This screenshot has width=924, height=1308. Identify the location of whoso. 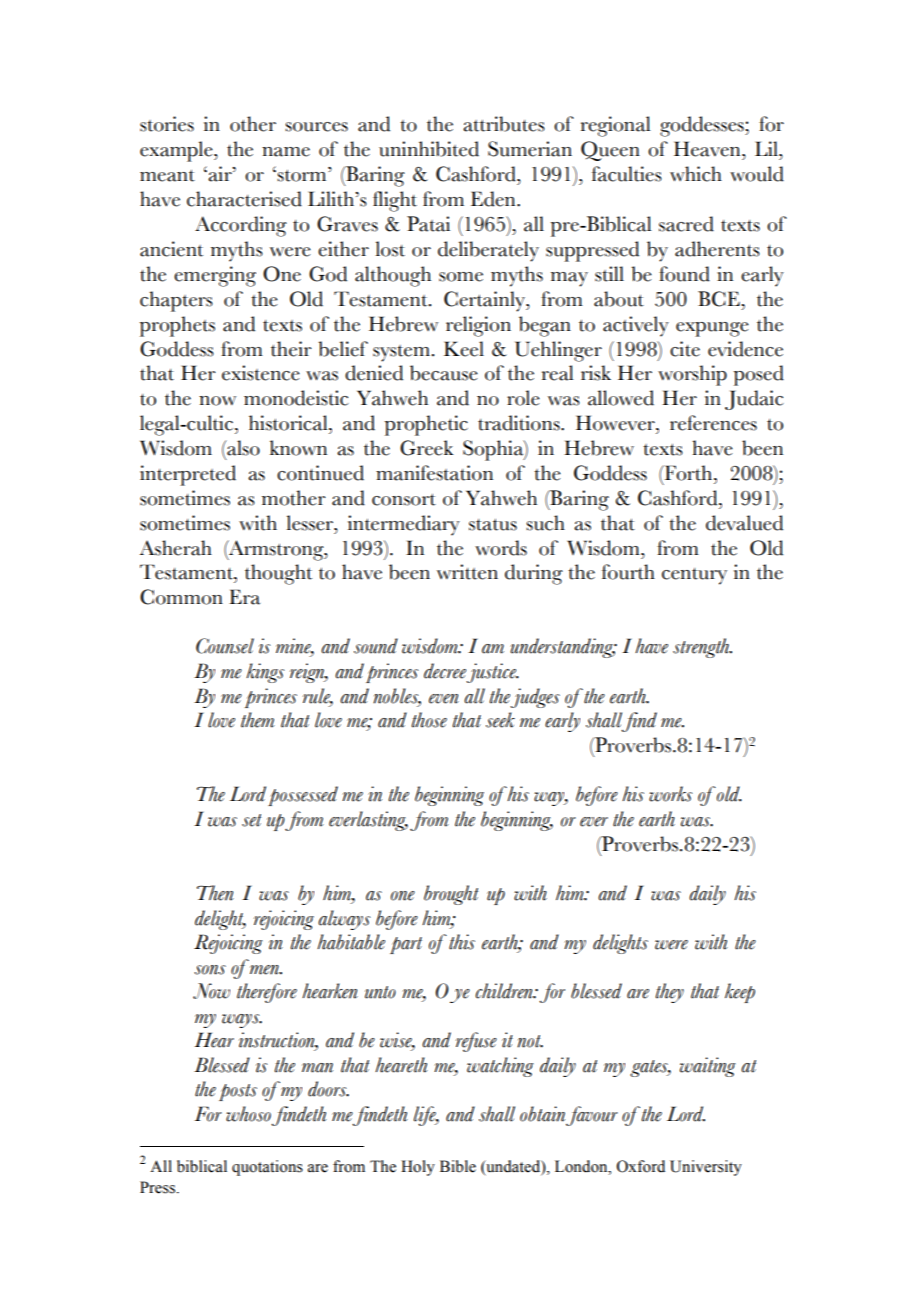
(248, 1114).
